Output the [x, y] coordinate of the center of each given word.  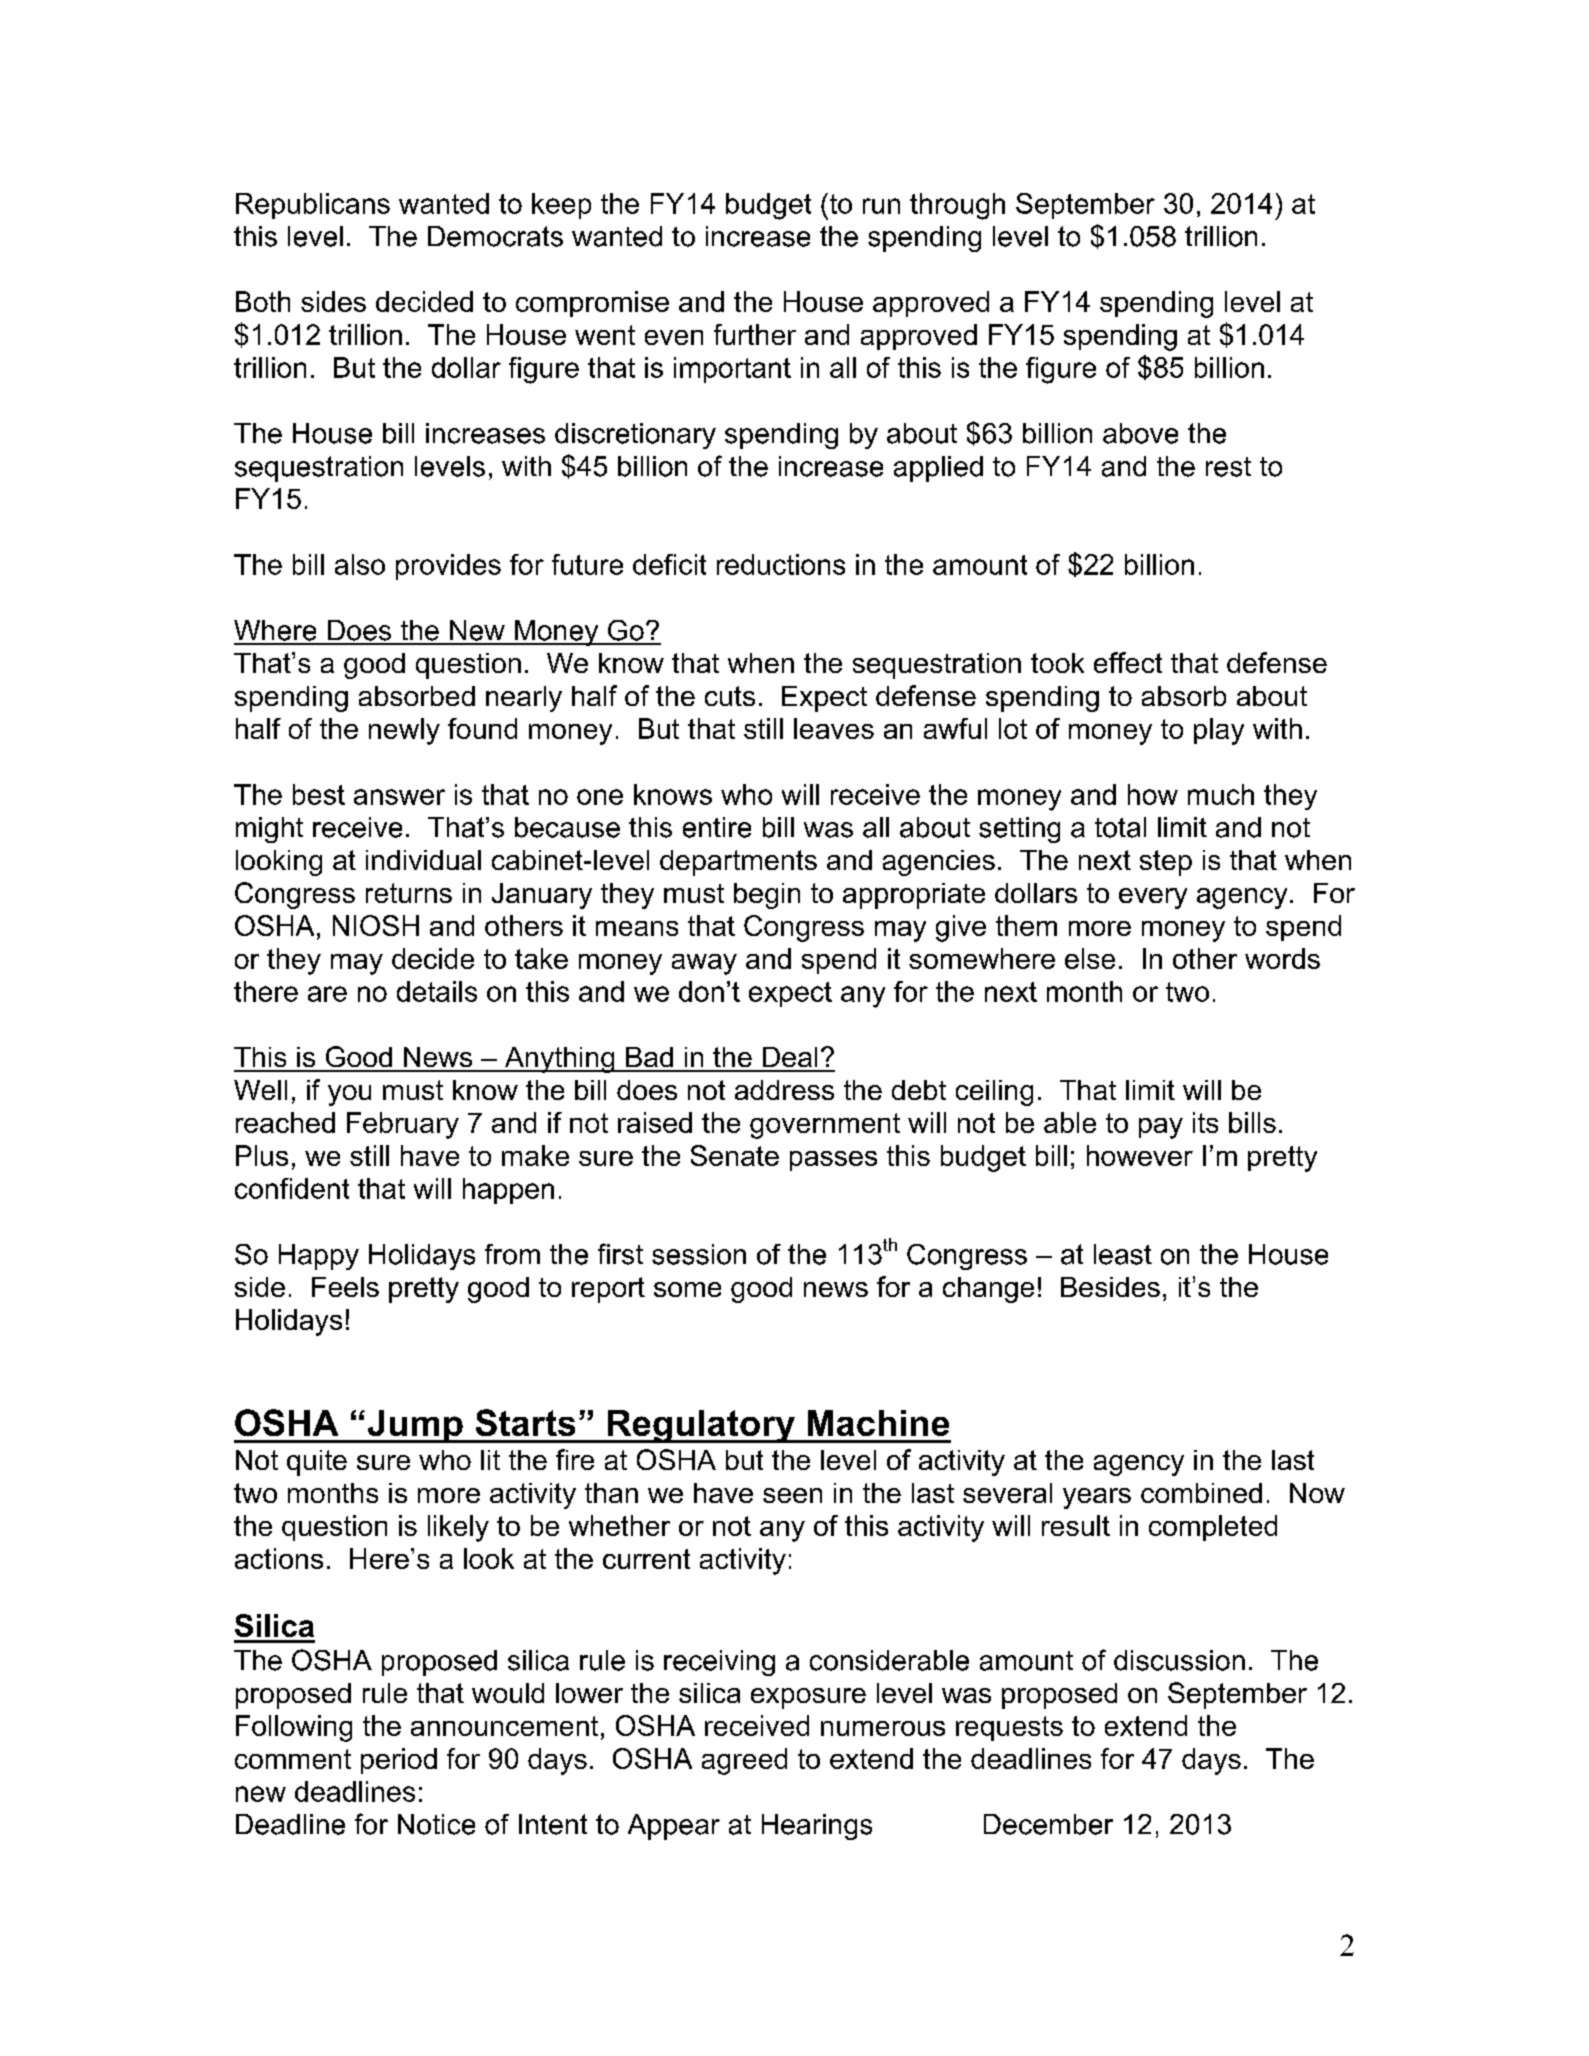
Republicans [313, 206]
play [1219, 731]
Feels [345, 1287]
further [755, 334]
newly [404, 731]
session [699, 1254]
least [1123, 1254]
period [399, 1761]
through [957, 206]
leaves [834, 728]
